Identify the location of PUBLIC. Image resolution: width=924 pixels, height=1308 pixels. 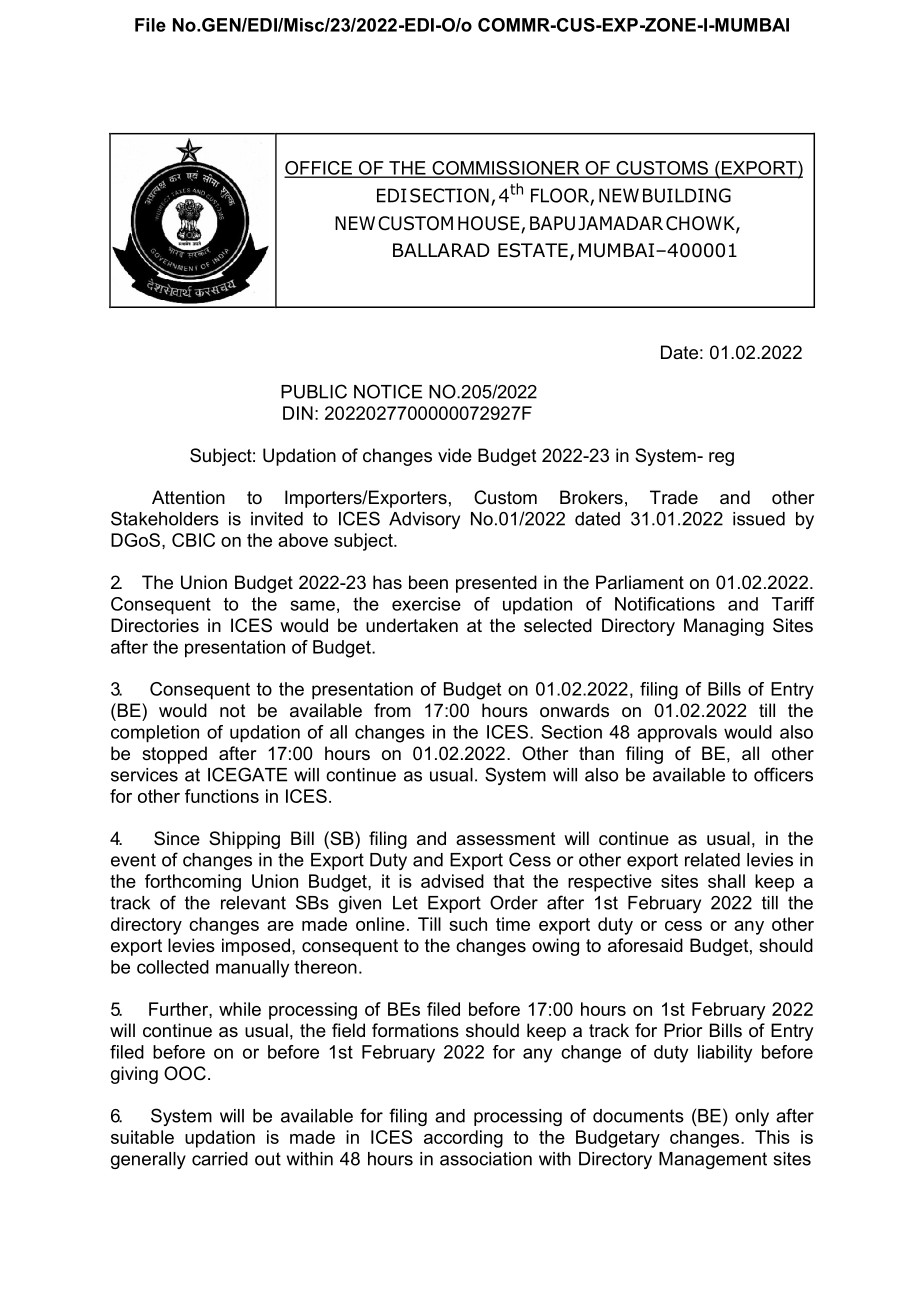
(314, 391).
